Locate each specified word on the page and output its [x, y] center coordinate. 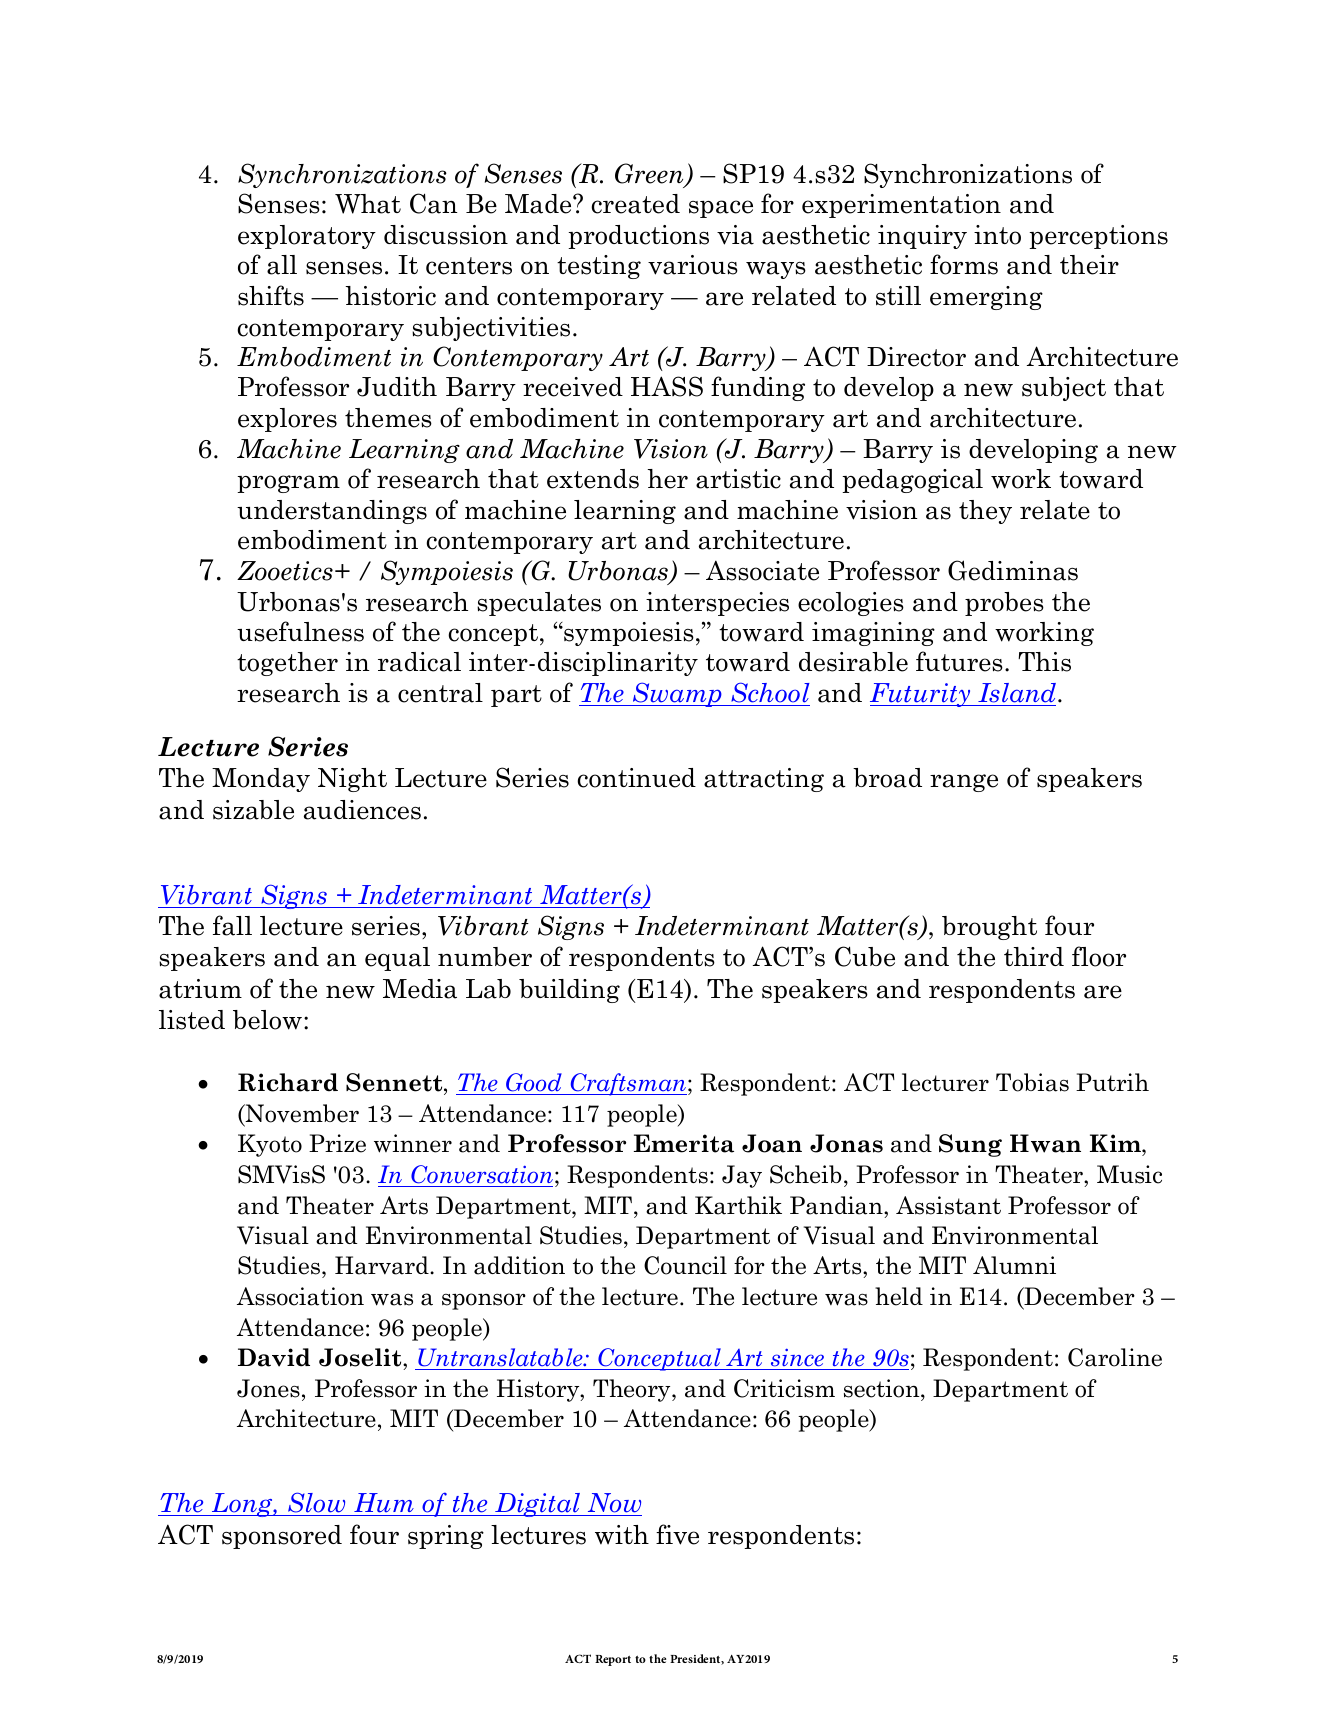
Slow [317, 1504]
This [1044, 662]
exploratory [307, 237]
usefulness [300, 631]
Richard [288, 1082]
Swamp [677, 694]
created [635, 204]
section [883, 1388]
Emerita [684, 1143]
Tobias [1032, 1082]
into [997, 235]
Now [613, 1504]
